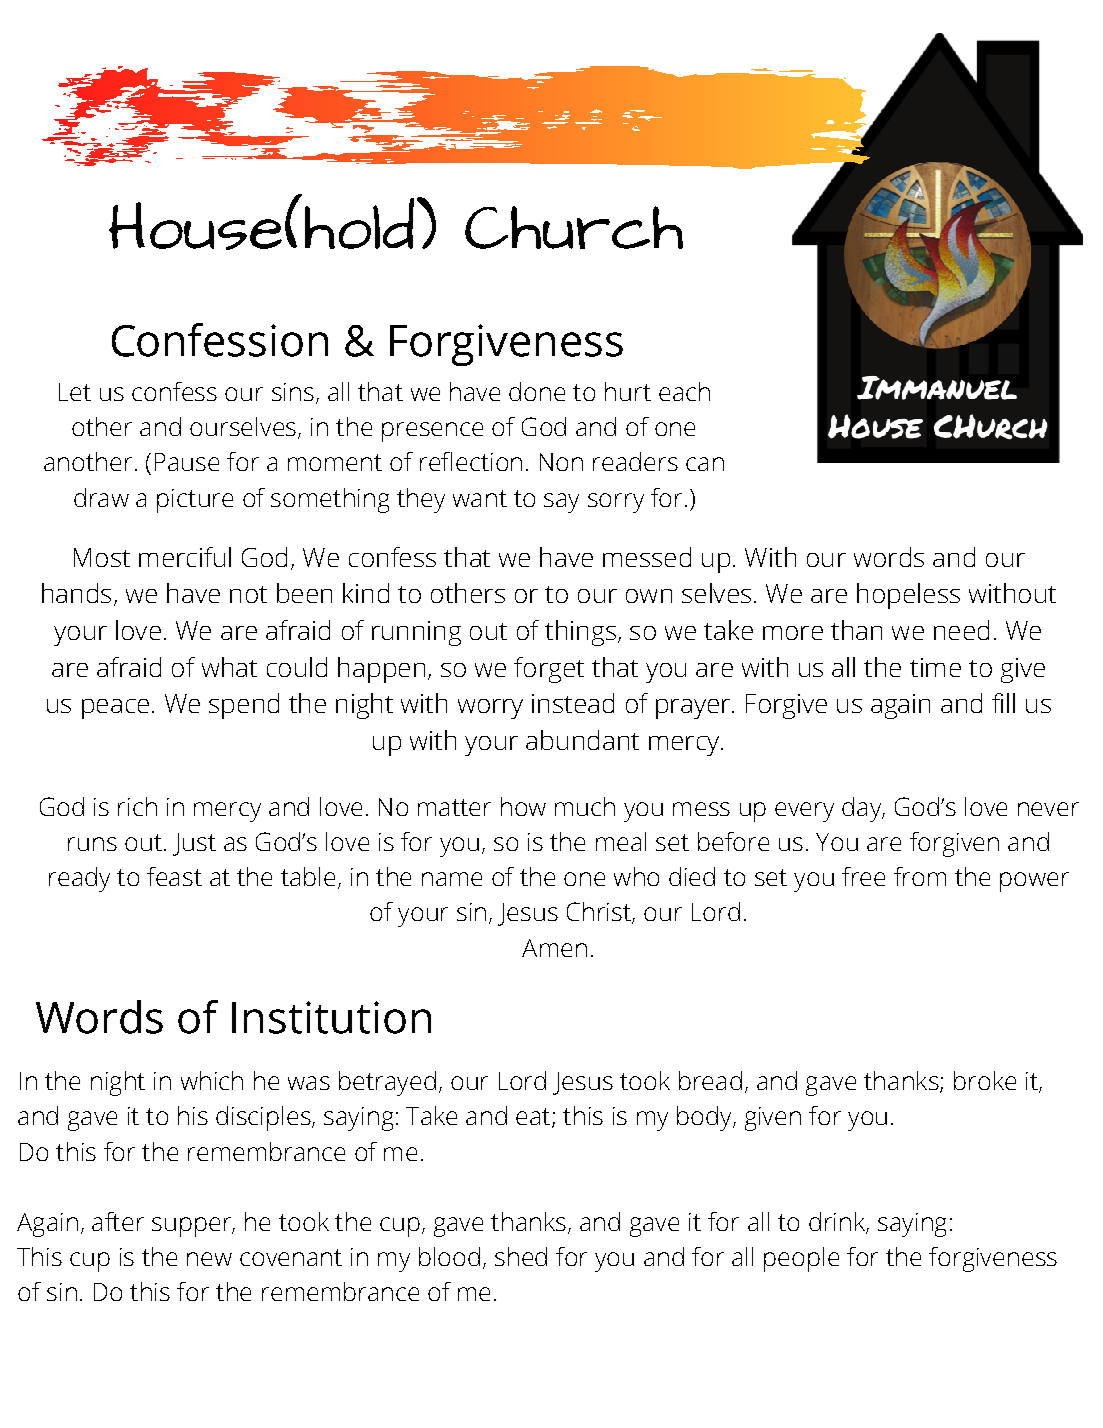 This screenshot has width=1103, height=1428. Describe the element at coordinates (244, 706) in the screenshot. I see `spend` at that location.
